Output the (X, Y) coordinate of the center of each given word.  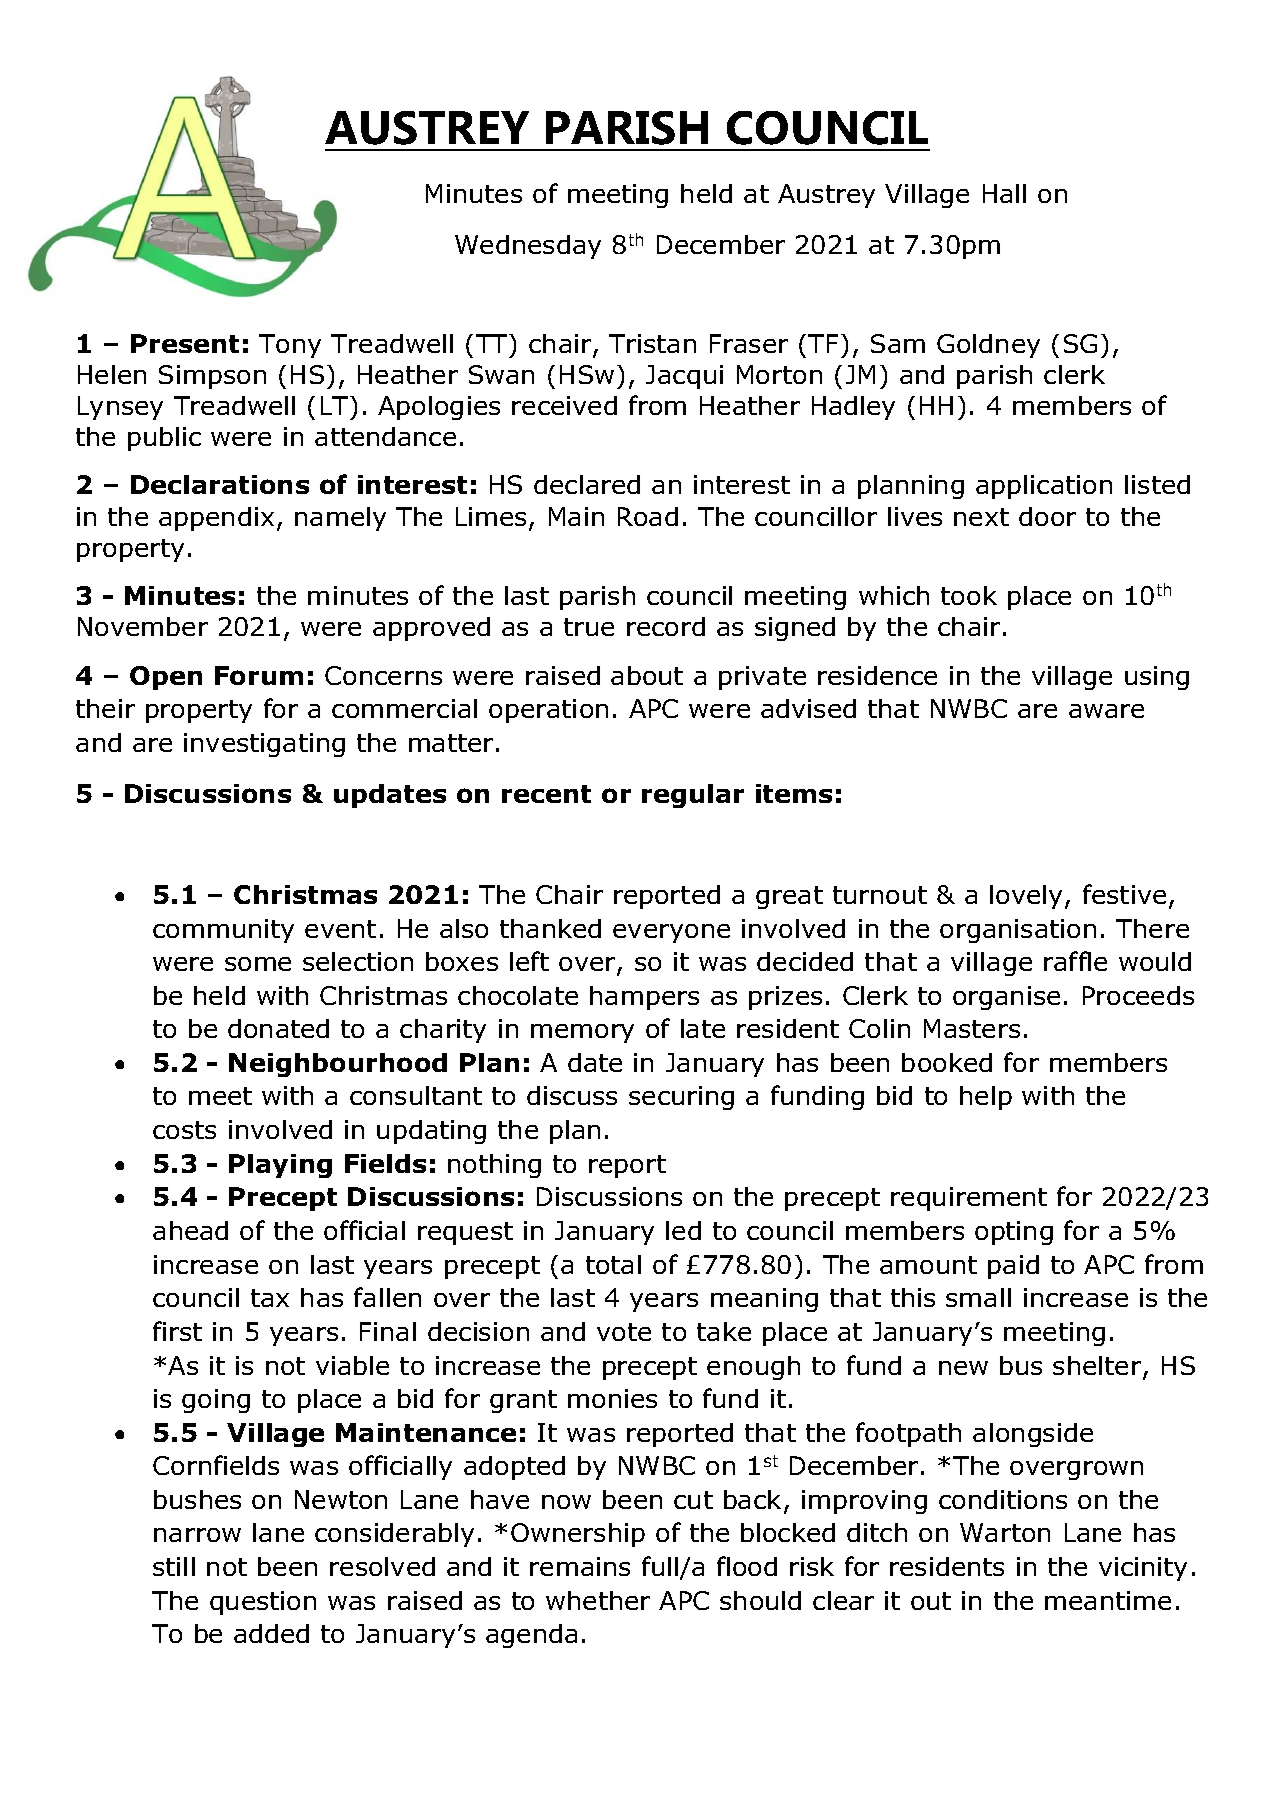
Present (185, 343)
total (613, 1264)
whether (598, 1600)
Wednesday (528, 247)
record (666, 626)
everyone (671, 933)
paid (1013, 1267)
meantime (1108, 1600)
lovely (1028, 897)
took (969, 595)
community (223, 931)
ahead (190, 1230)
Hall (1004, 193)
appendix (216, 519)
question (263, 1603)
